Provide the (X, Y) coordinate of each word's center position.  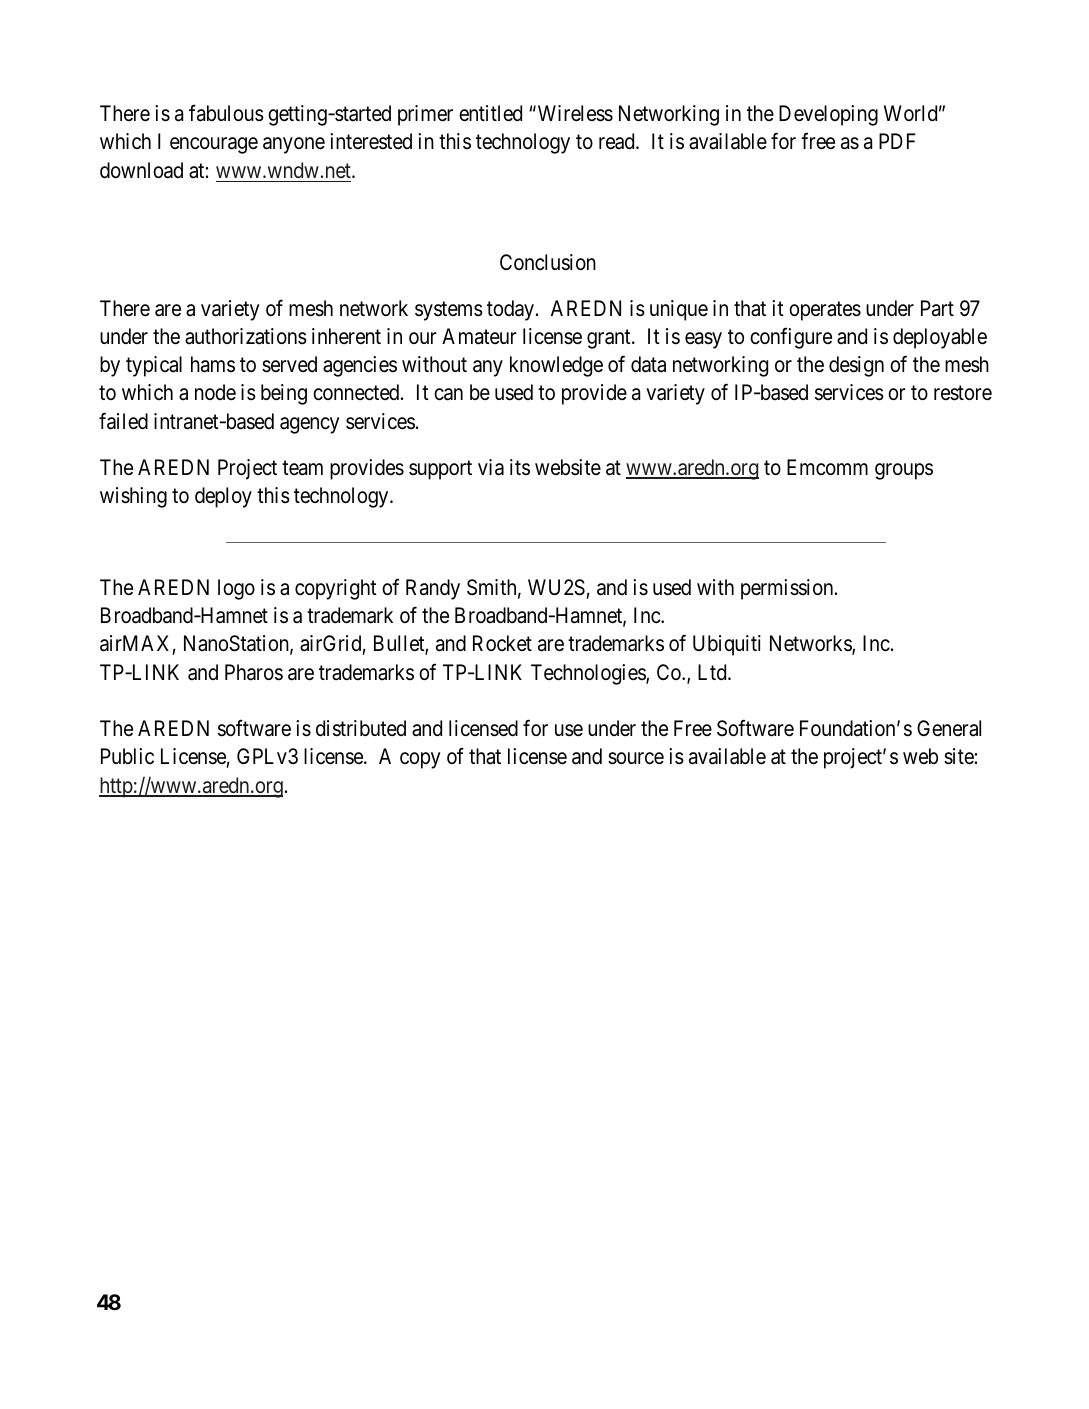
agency (310, 425)
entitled (490, 113)
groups (904, 471)
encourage (214, 146)
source (636, 759)
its (520, 467)
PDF (897, 141)
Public (127, 756)
